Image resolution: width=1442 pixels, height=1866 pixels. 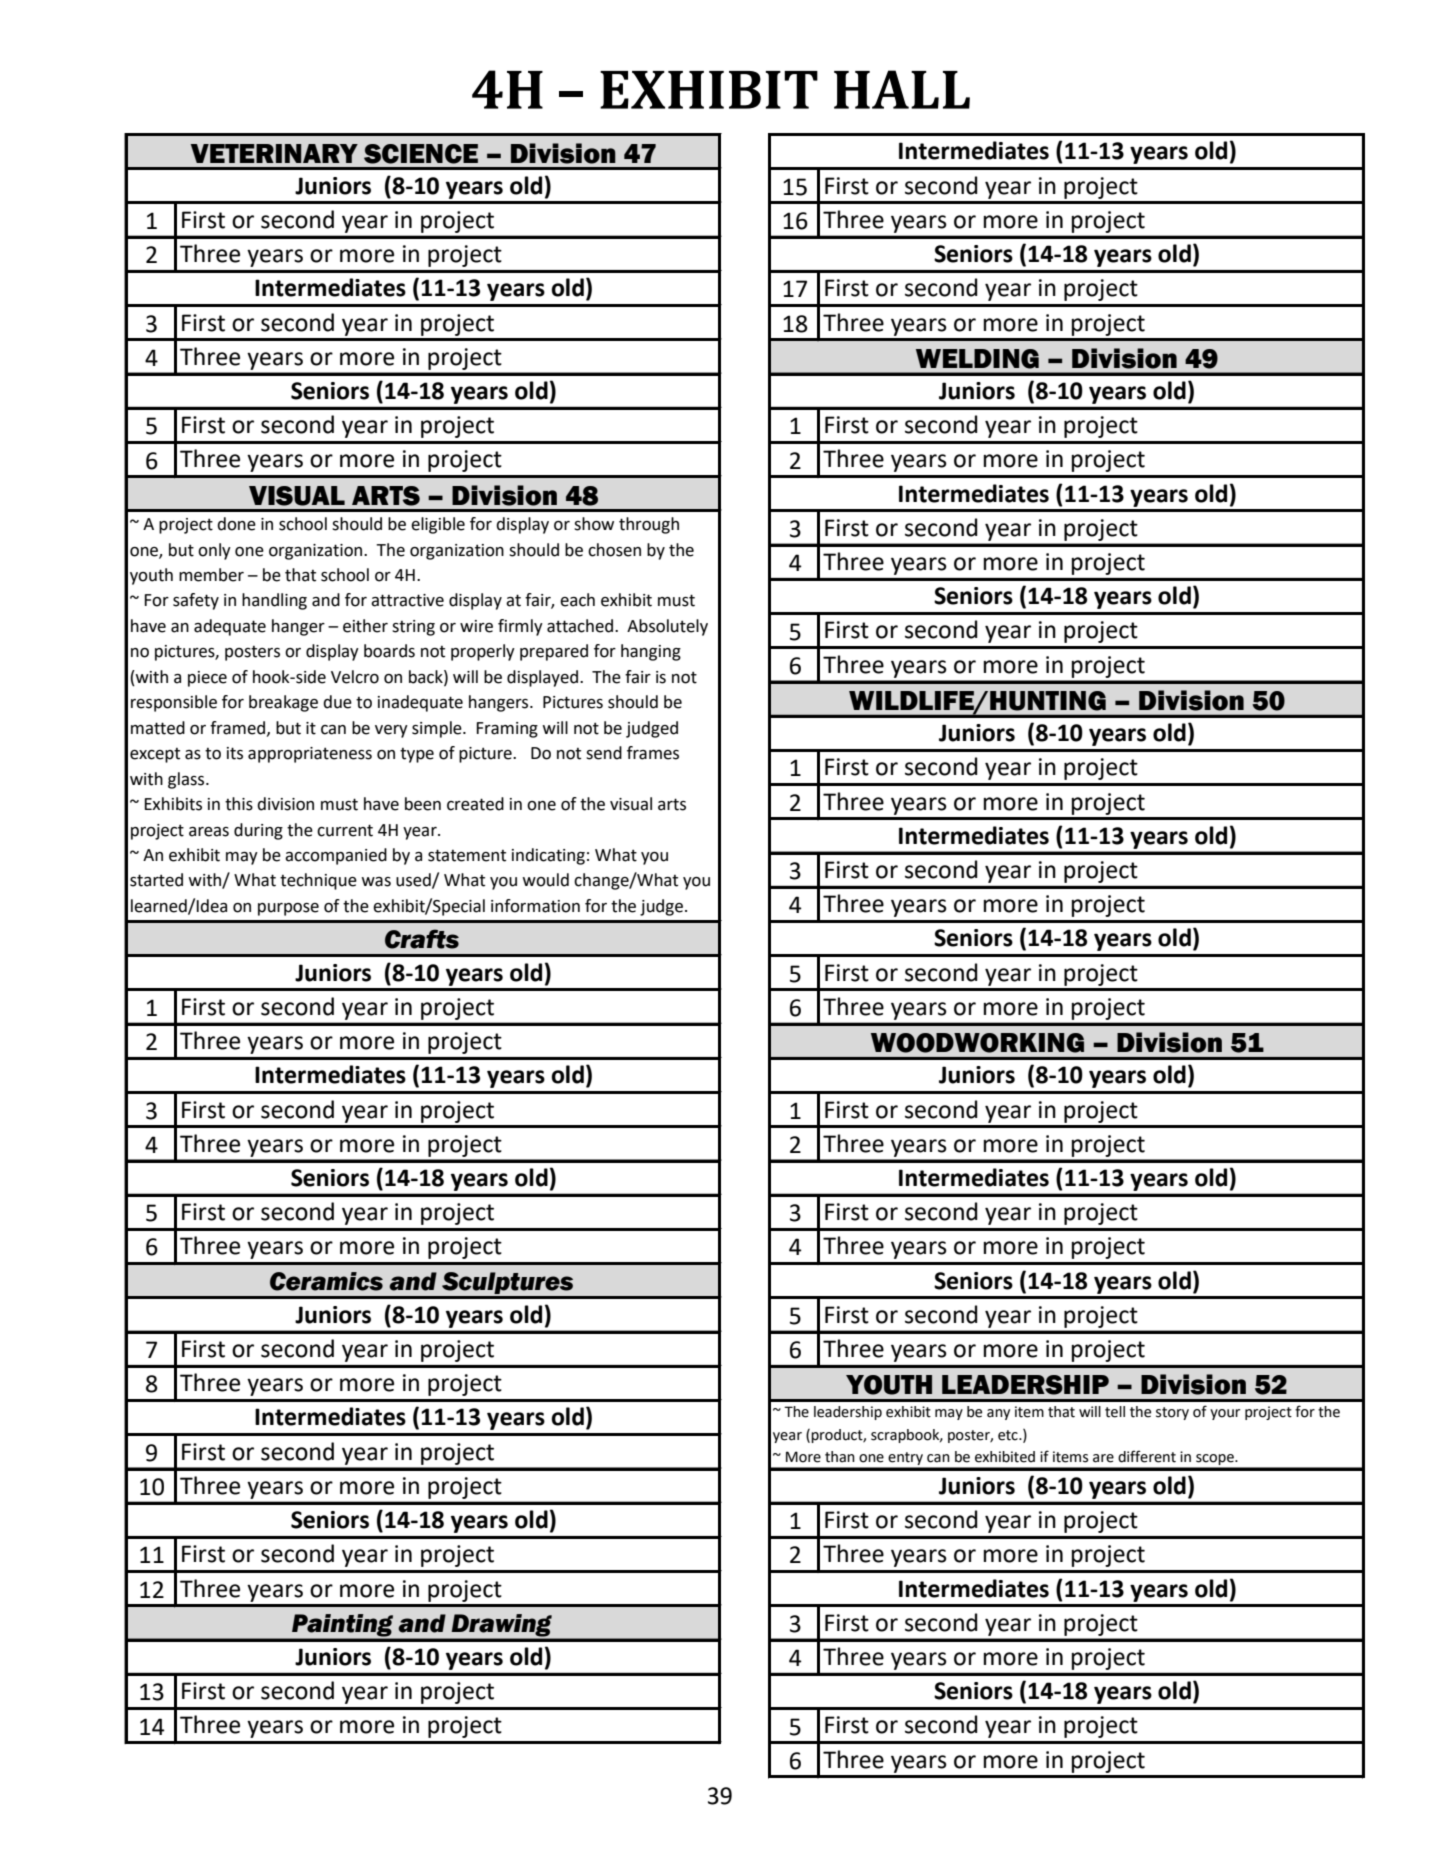 I want to click on information, so click(x=535, y=906).
